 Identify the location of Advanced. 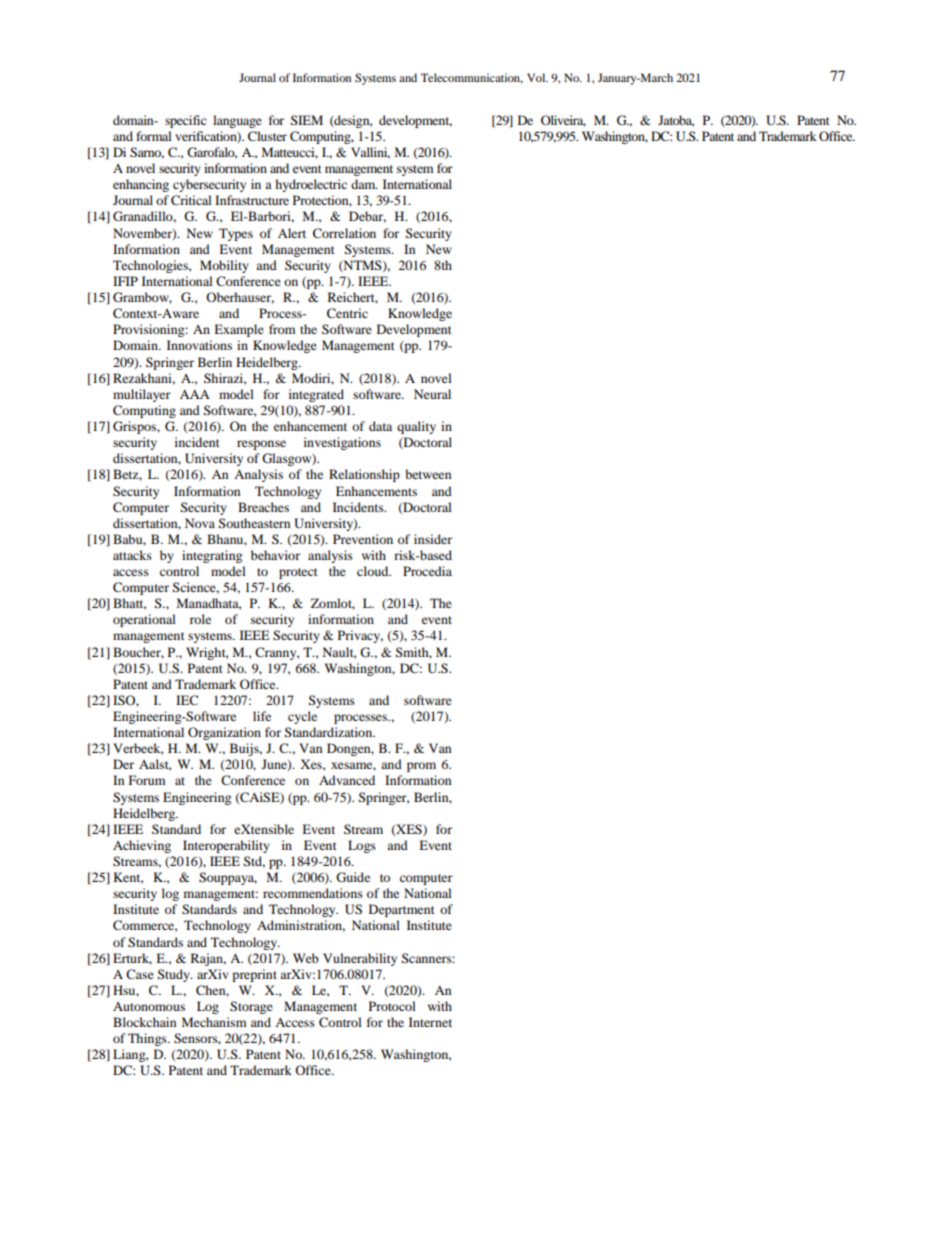
(347, 780).
